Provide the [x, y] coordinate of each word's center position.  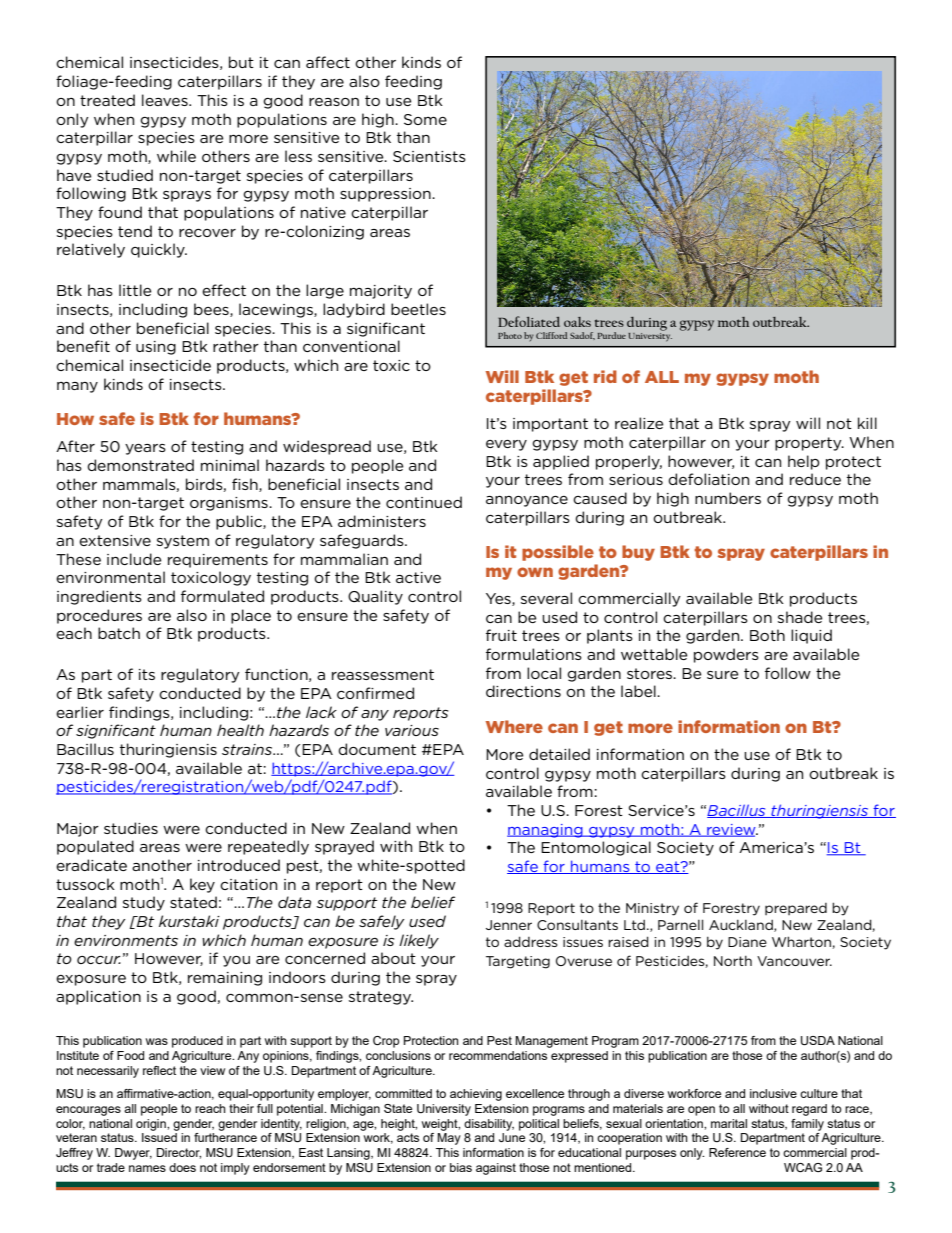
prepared [796, 909]
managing [546, 831]
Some [425, 119]
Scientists [429, 156]
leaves [166, 100]
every [506, 445]
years [145, 449]
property [809, 444]
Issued [159, 1137]
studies [131, 828]
